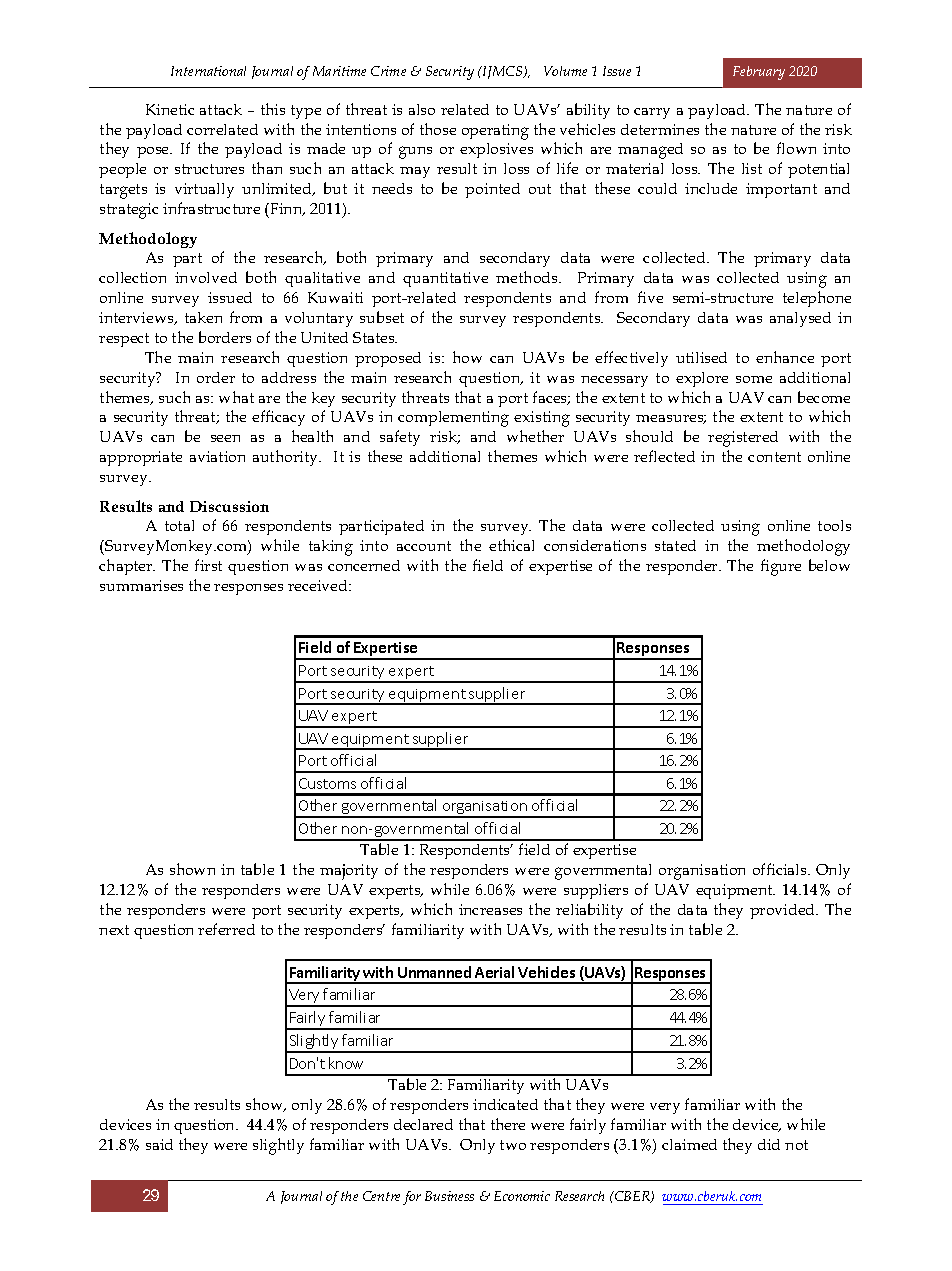 This screenshot has height=1271, width=952. I want to click on Kinetic, so click(170, 109).
